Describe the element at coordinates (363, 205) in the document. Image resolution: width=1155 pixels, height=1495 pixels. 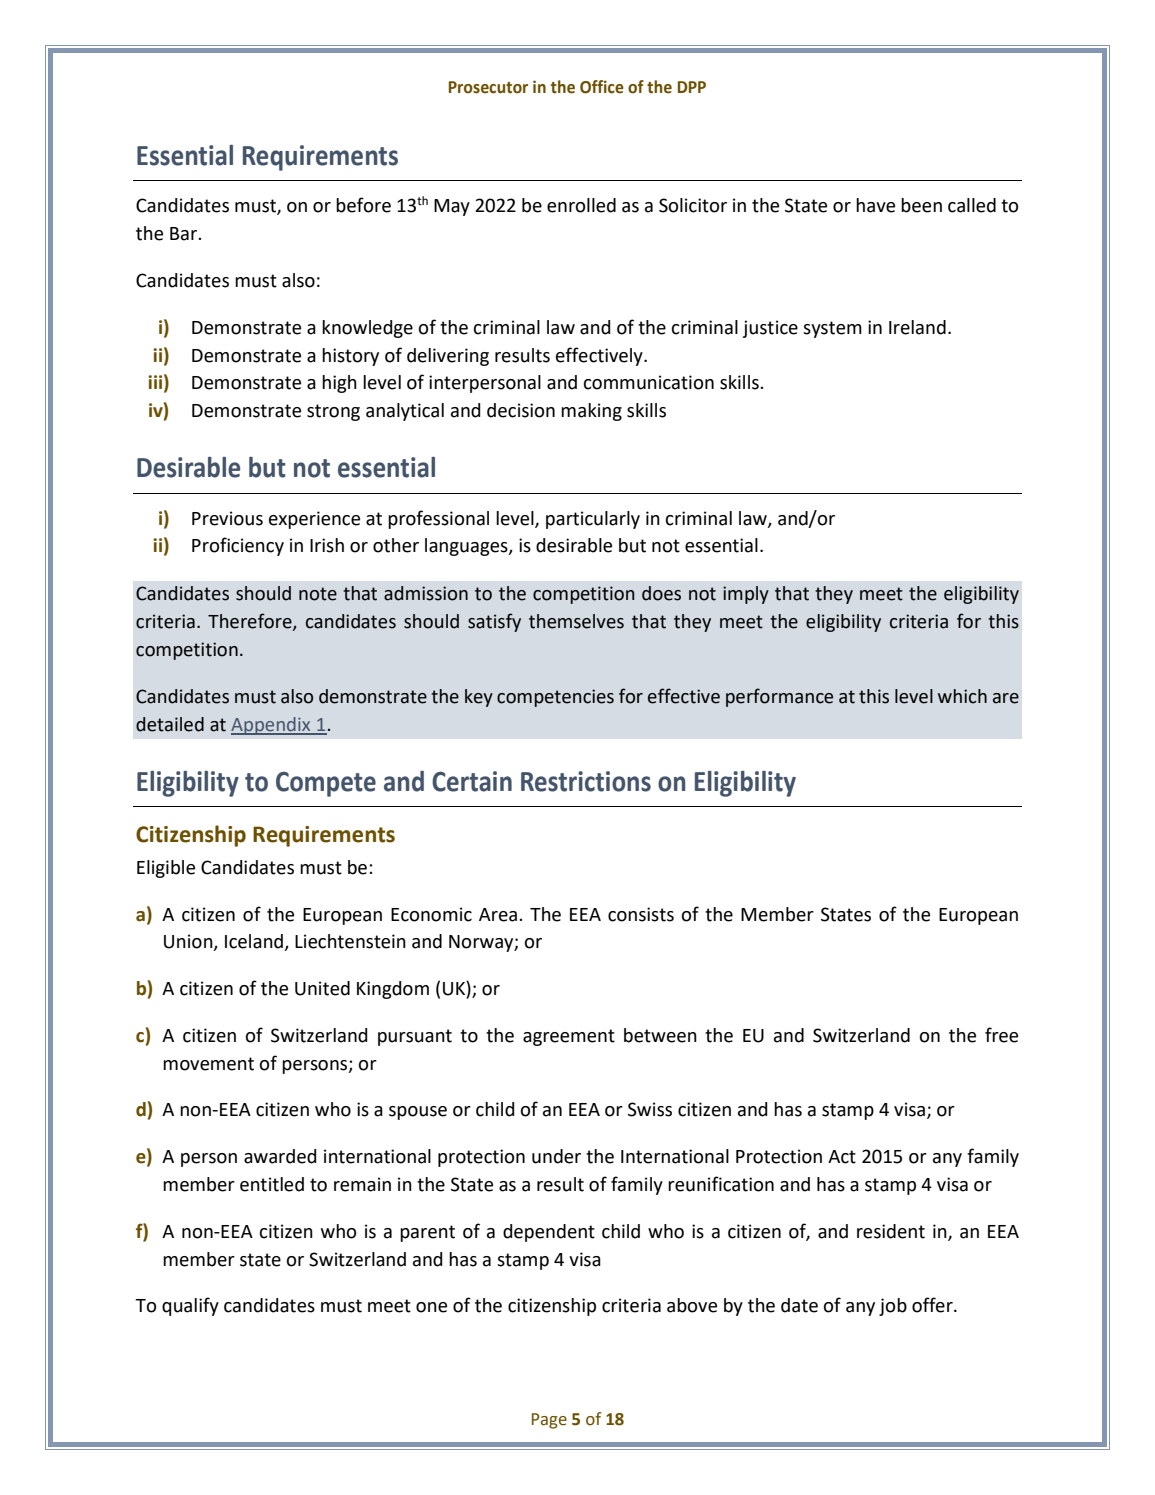
I see `before` at that location.
